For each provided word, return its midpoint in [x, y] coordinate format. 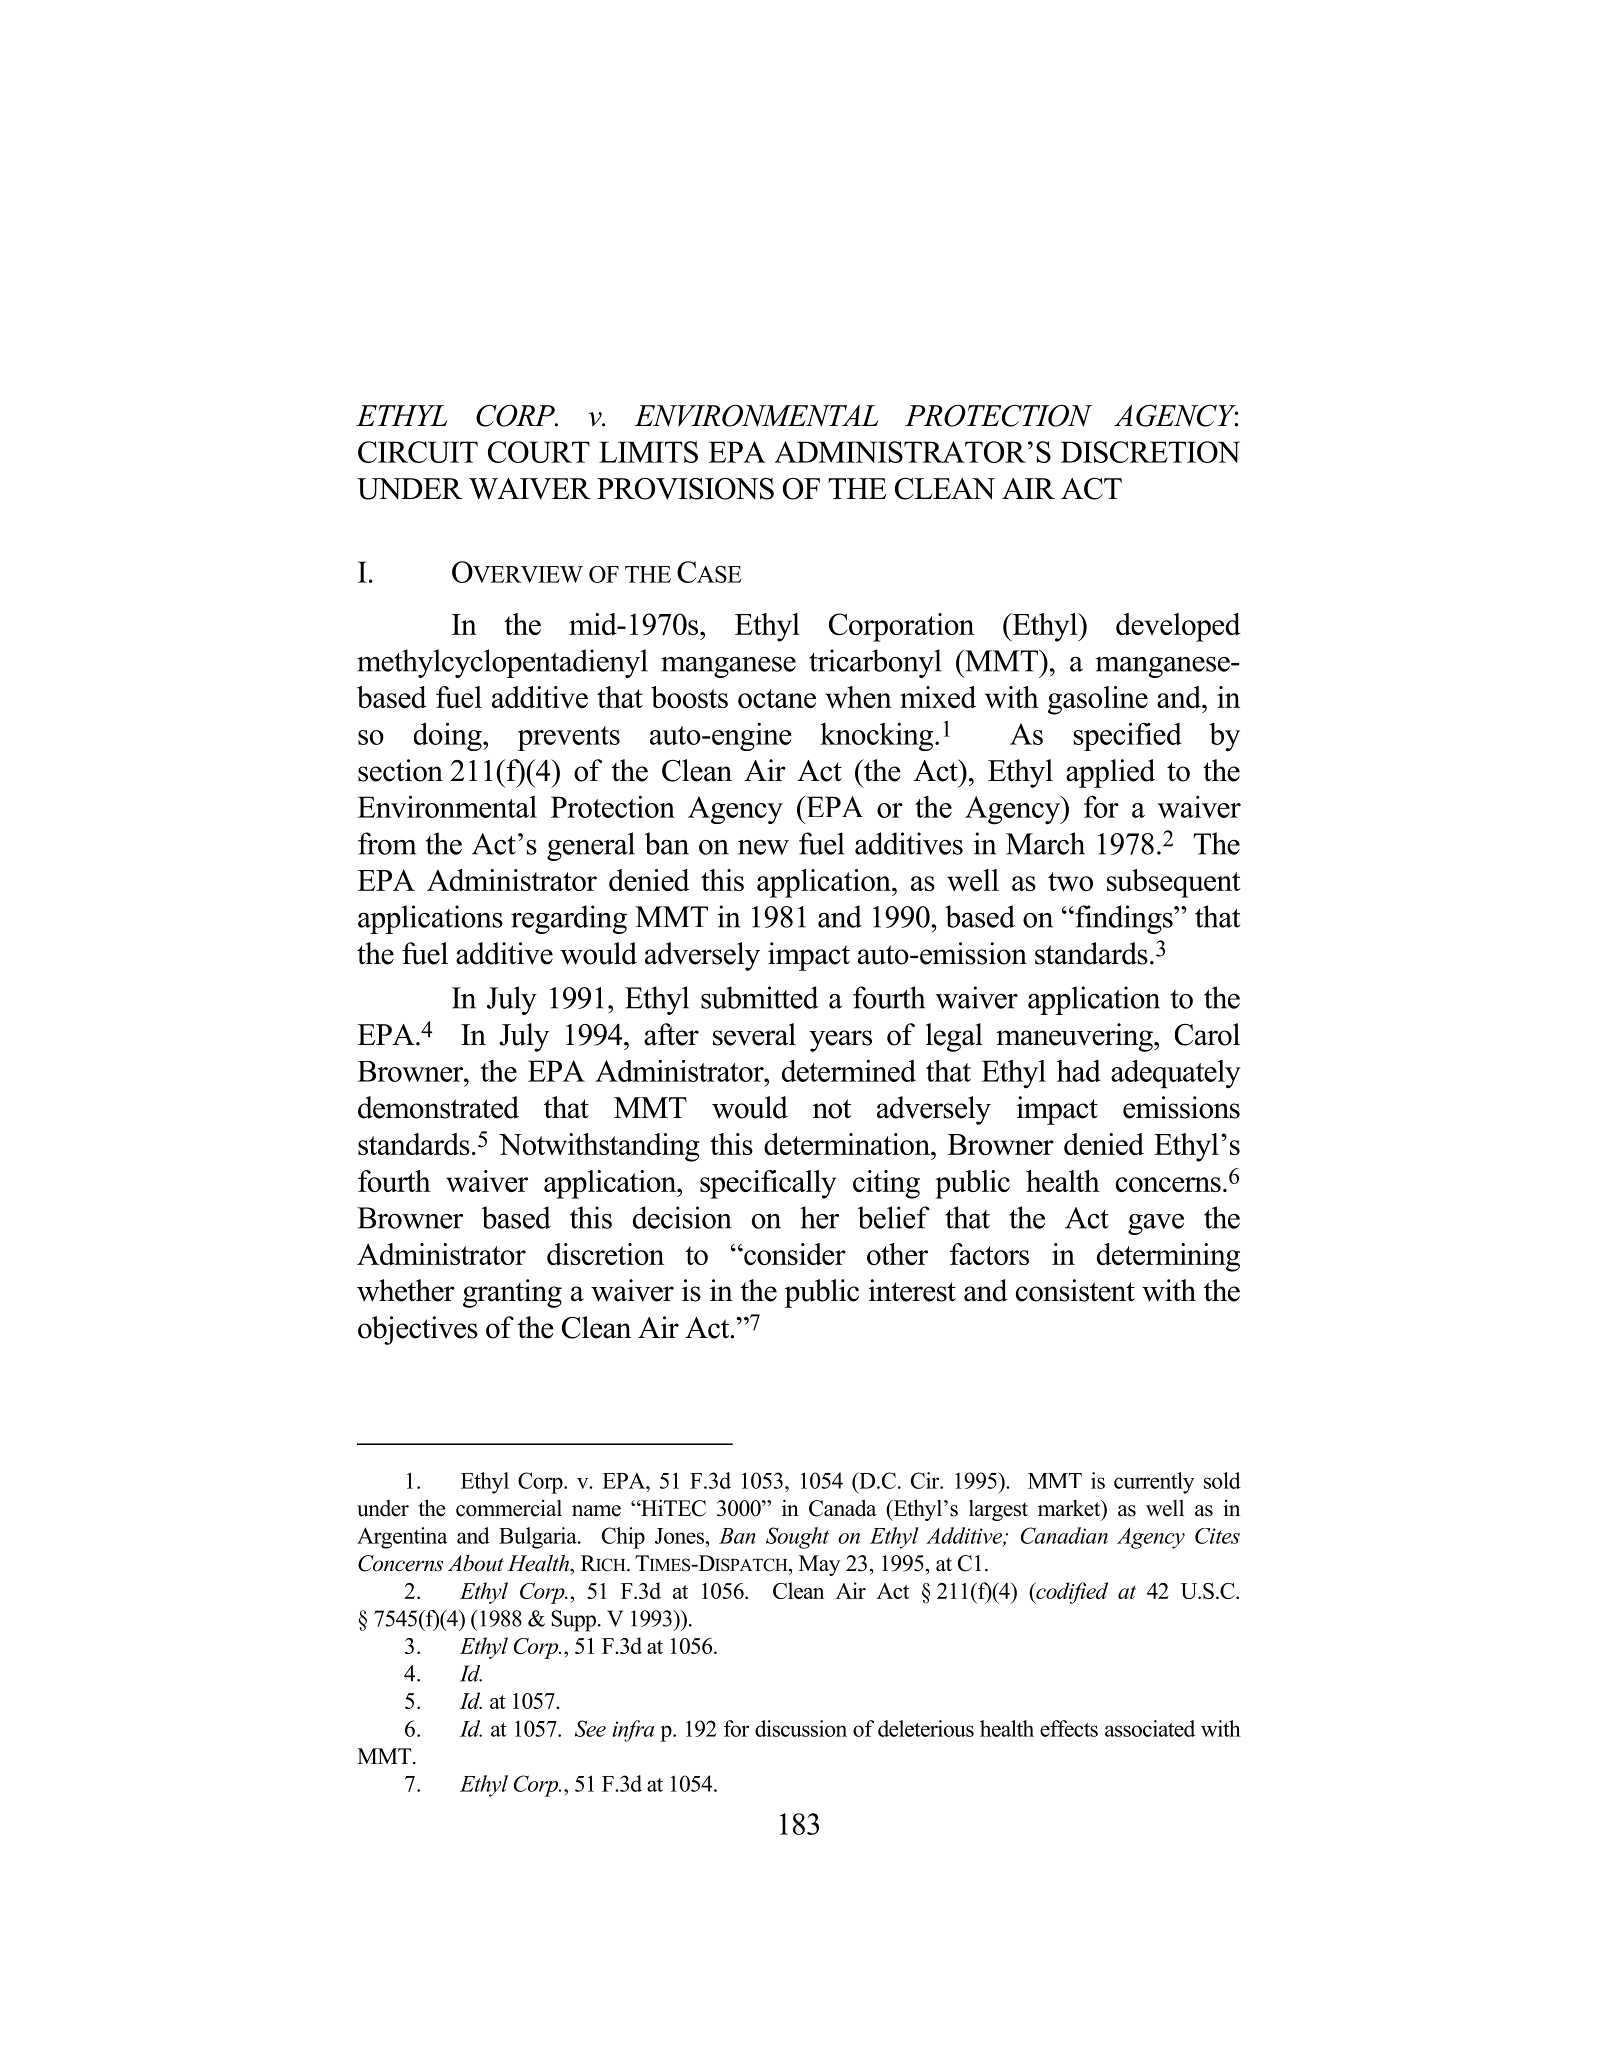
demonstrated [438, 1107]
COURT [539, 452]
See [590, 1728]
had [1079, 1071]
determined [849, 1071]
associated [1150, 1728]
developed [1178, 627]
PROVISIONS [685, 489]
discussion [801, 1728]
